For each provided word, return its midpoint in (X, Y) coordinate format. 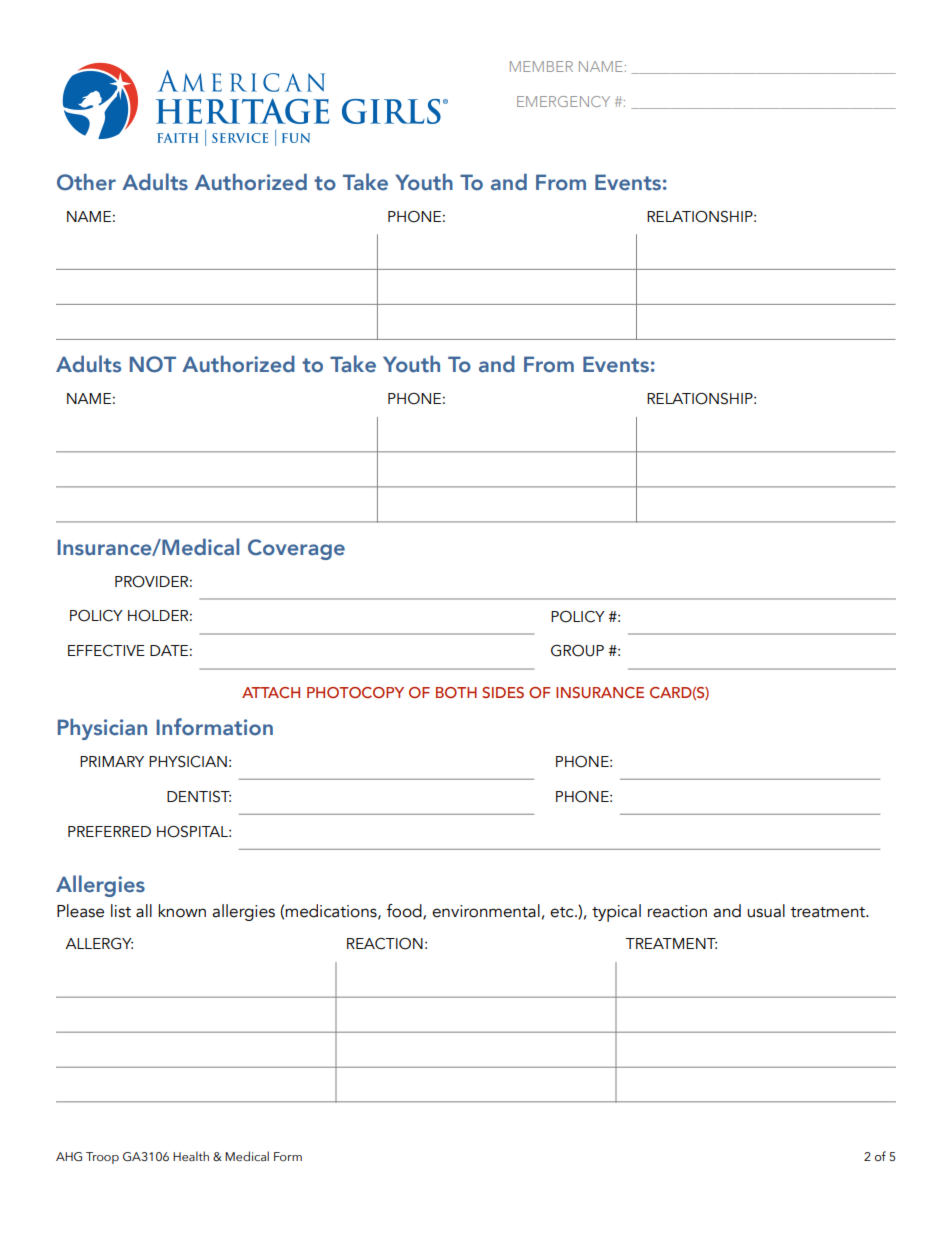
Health (191, 1156)
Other (86, 182)
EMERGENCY (563, 101)
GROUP (577, 651)
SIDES (503, 692)
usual (766, 911)
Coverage (296, 549)
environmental (486, 911)
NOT (153, 364)
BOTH (456, 692)
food (405, 912)
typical (616, 913)
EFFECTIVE (106, 651)
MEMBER (541, 66)
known (182, 911)
